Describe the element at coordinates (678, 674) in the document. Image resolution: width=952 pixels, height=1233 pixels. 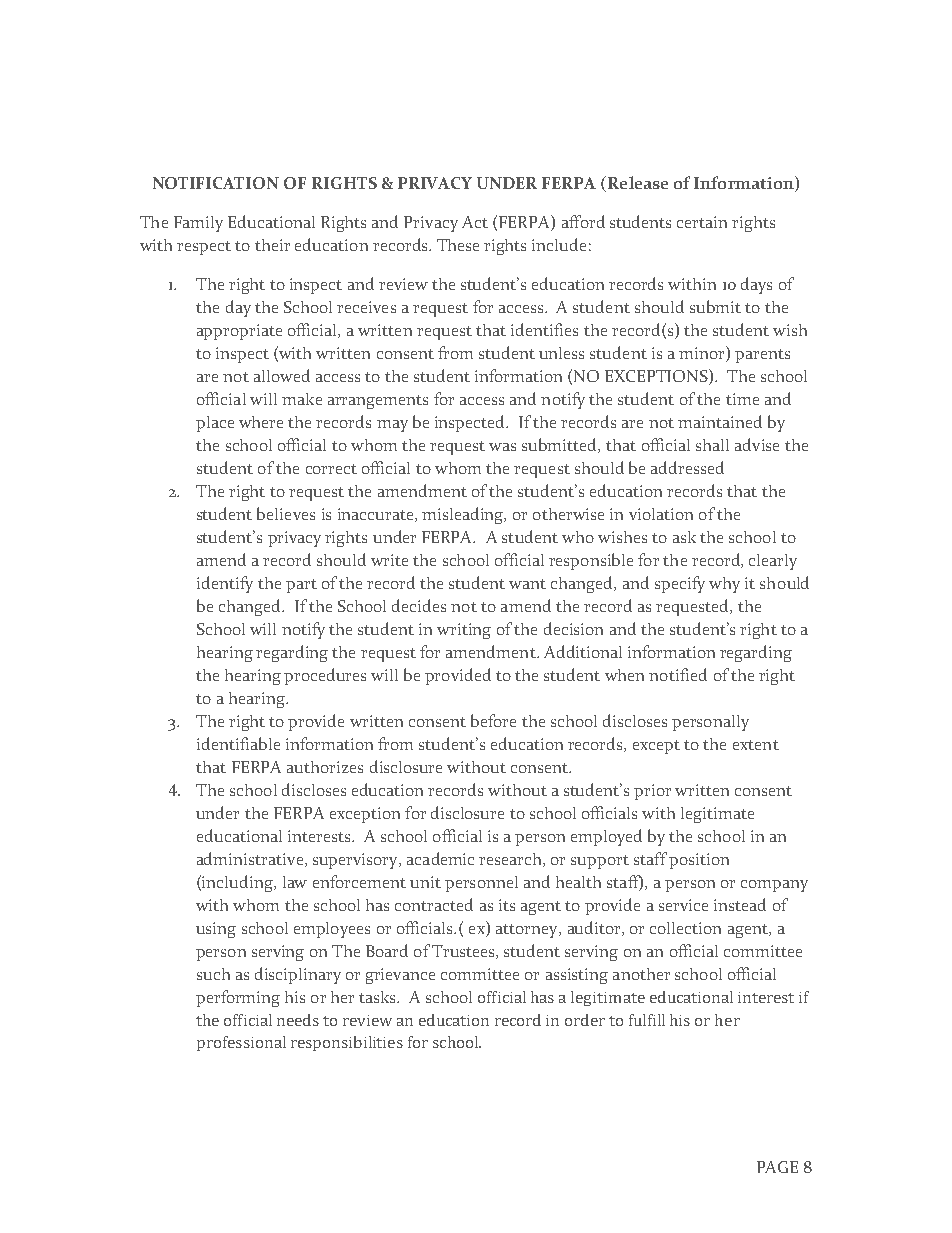
I see `notified` at that location.
